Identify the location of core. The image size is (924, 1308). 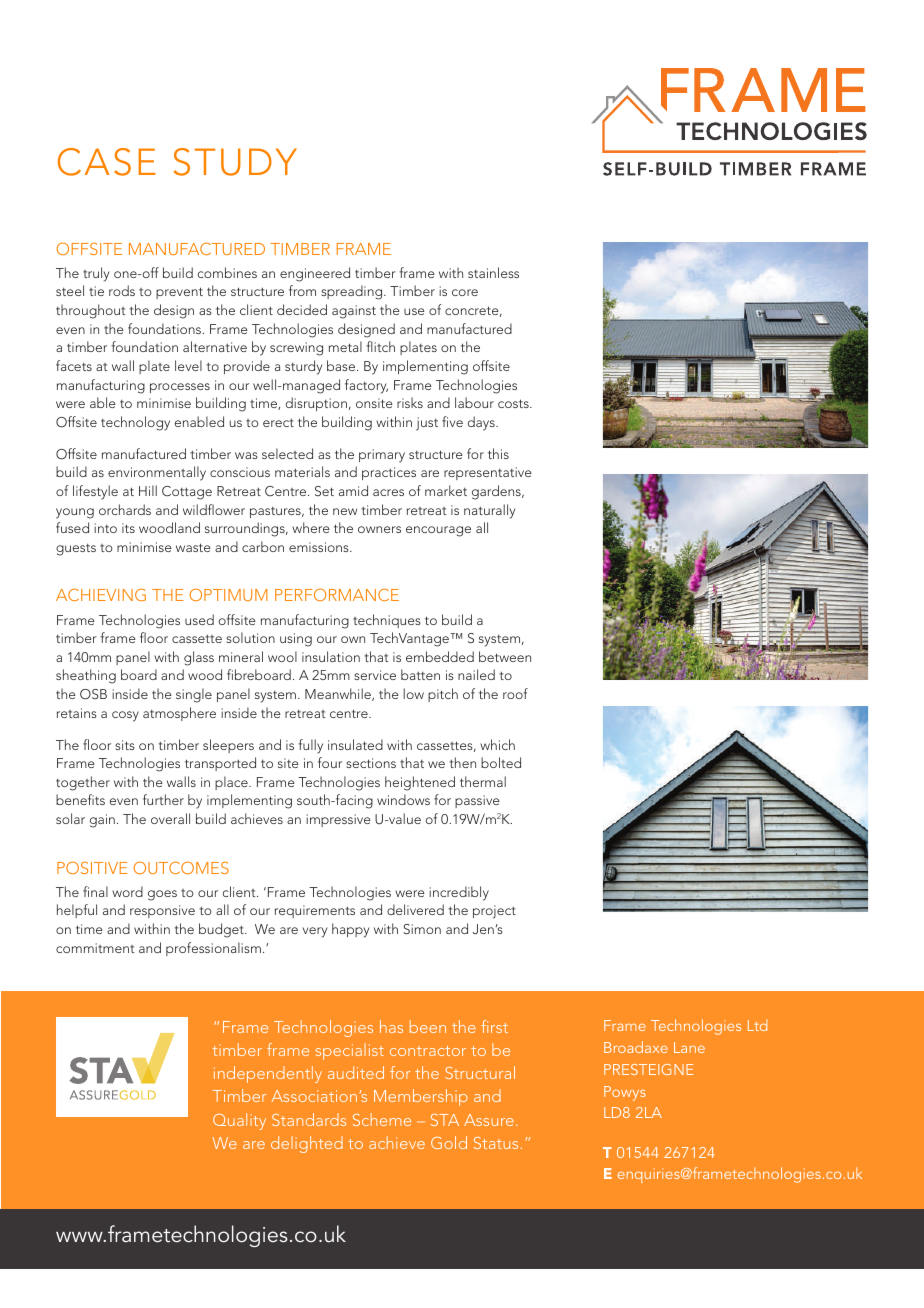
(465, 292).
